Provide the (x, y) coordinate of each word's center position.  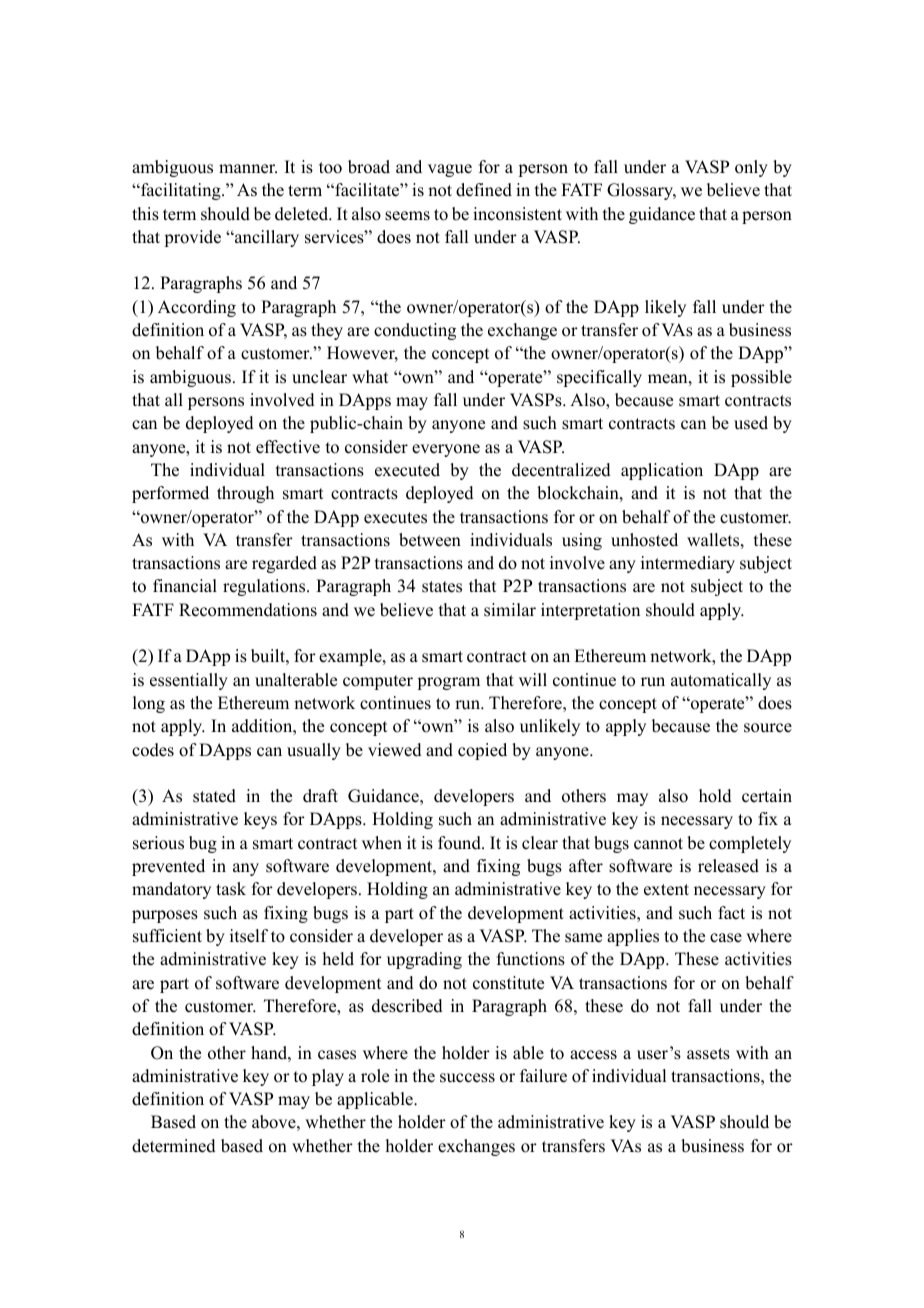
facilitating (181, 191)
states (442, 587)
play (328, 1077)
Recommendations (248, 610)
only (751, 168)
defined (484, 190)
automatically (721, 681)
